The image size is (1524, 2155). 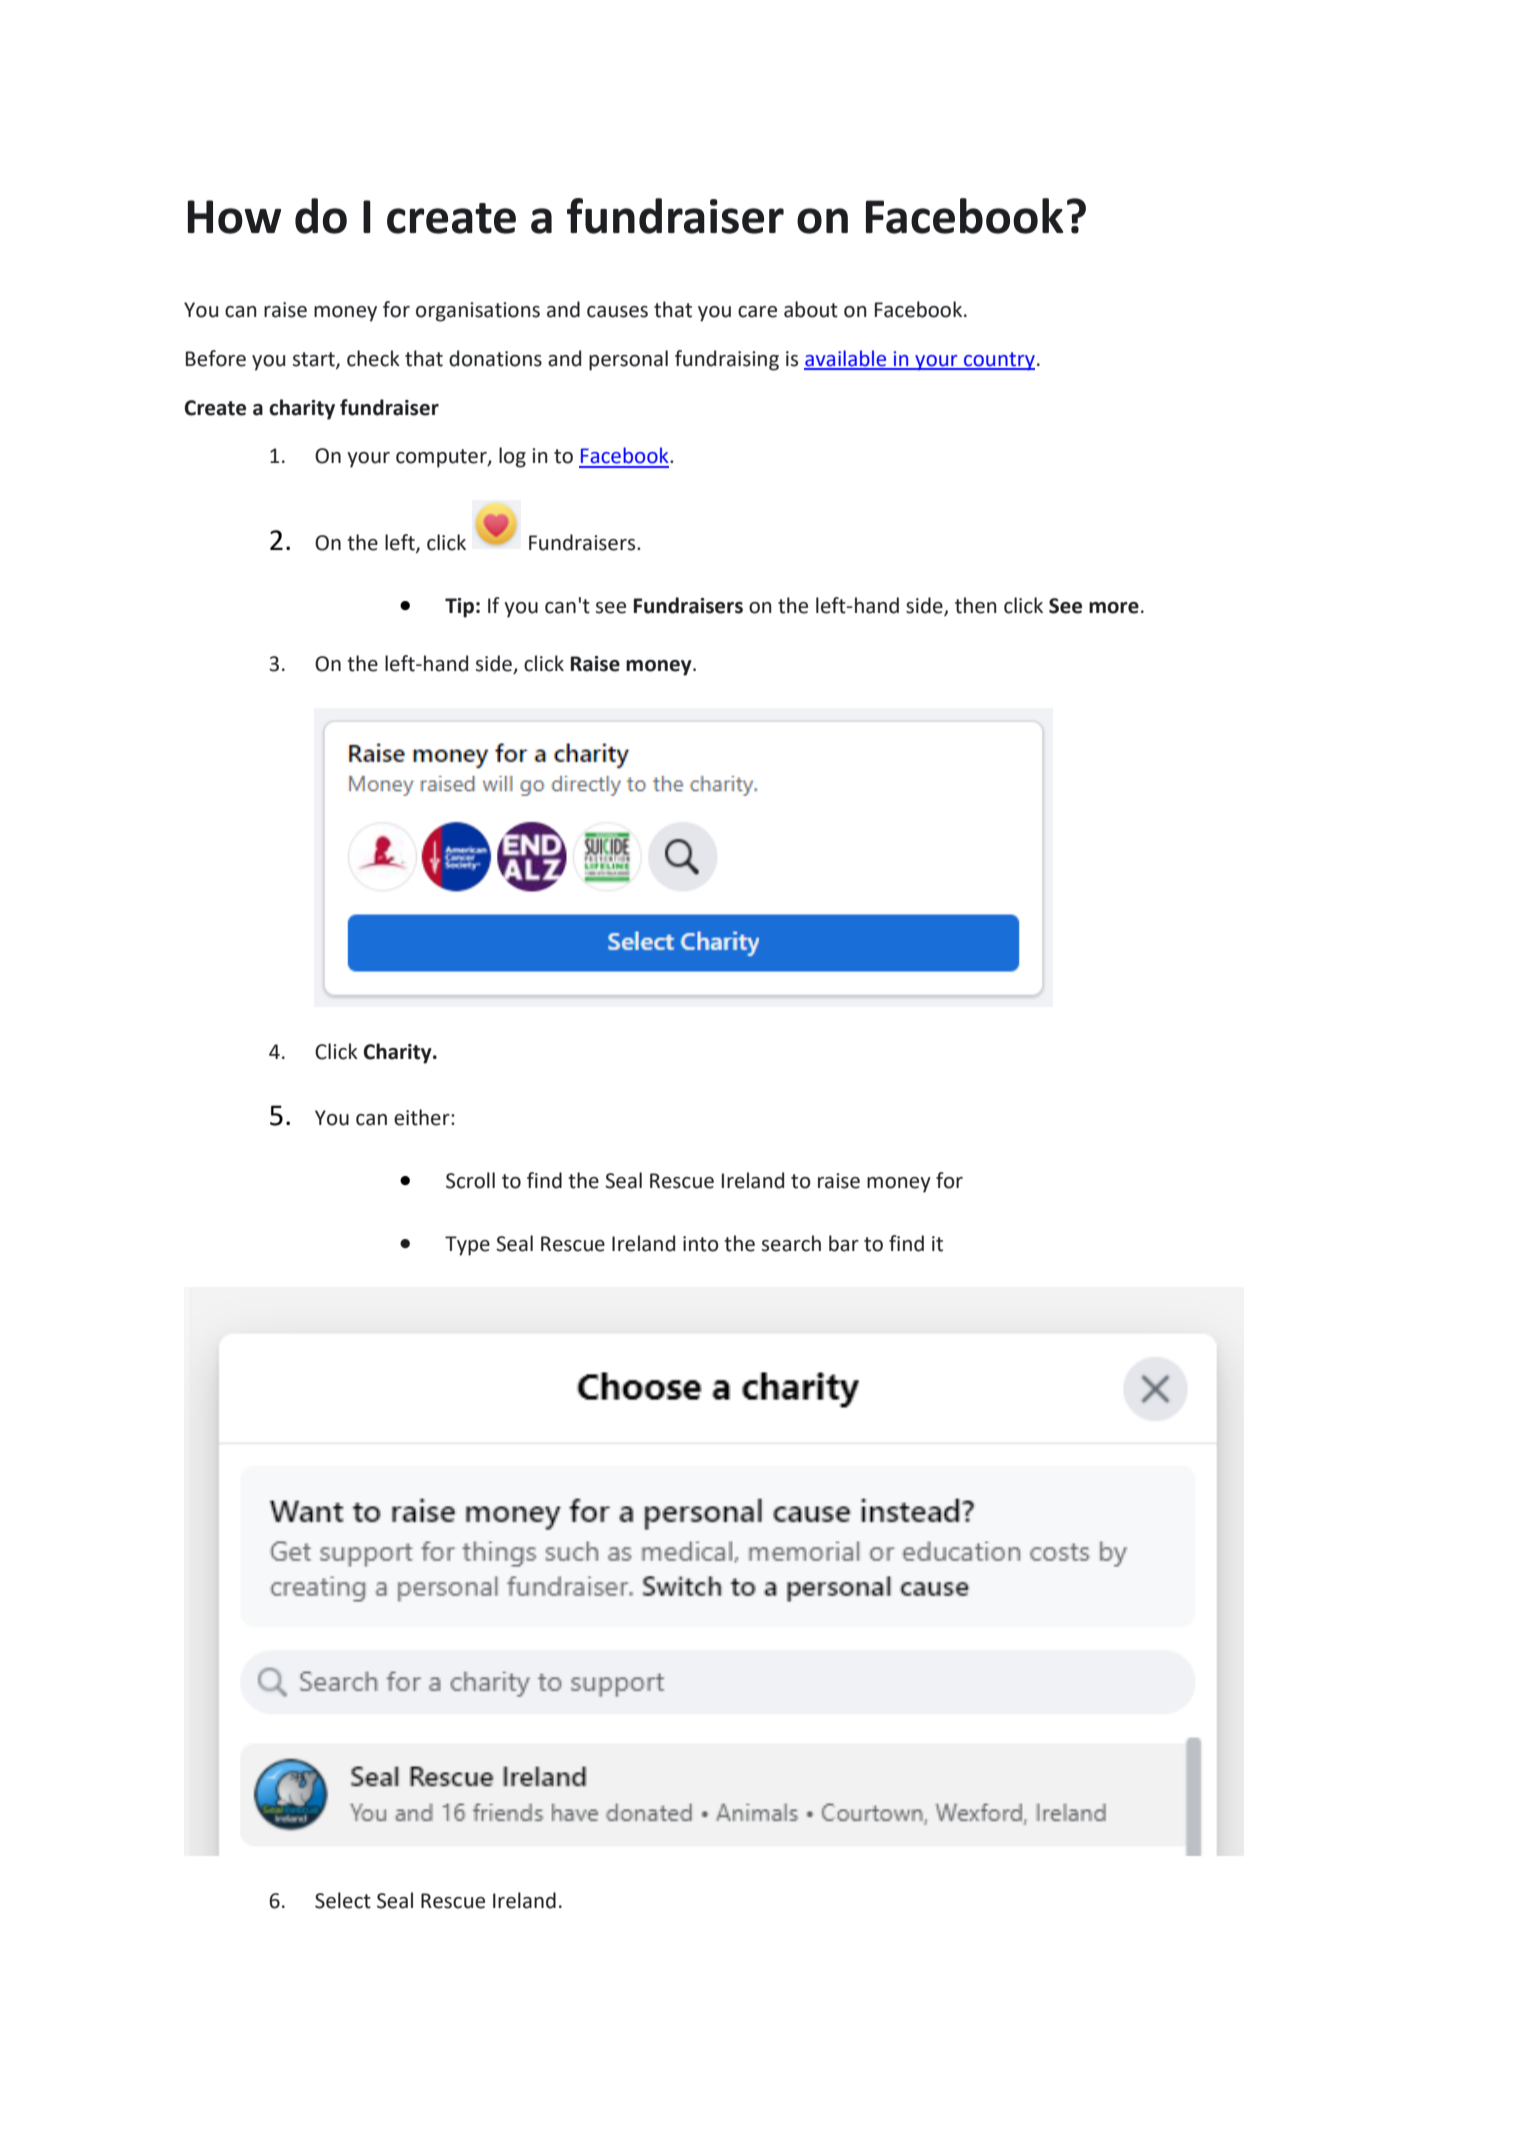 What do you see at coordinates (701, 1244) in the document?
I see `into` at bounding box center [701, 1244].
